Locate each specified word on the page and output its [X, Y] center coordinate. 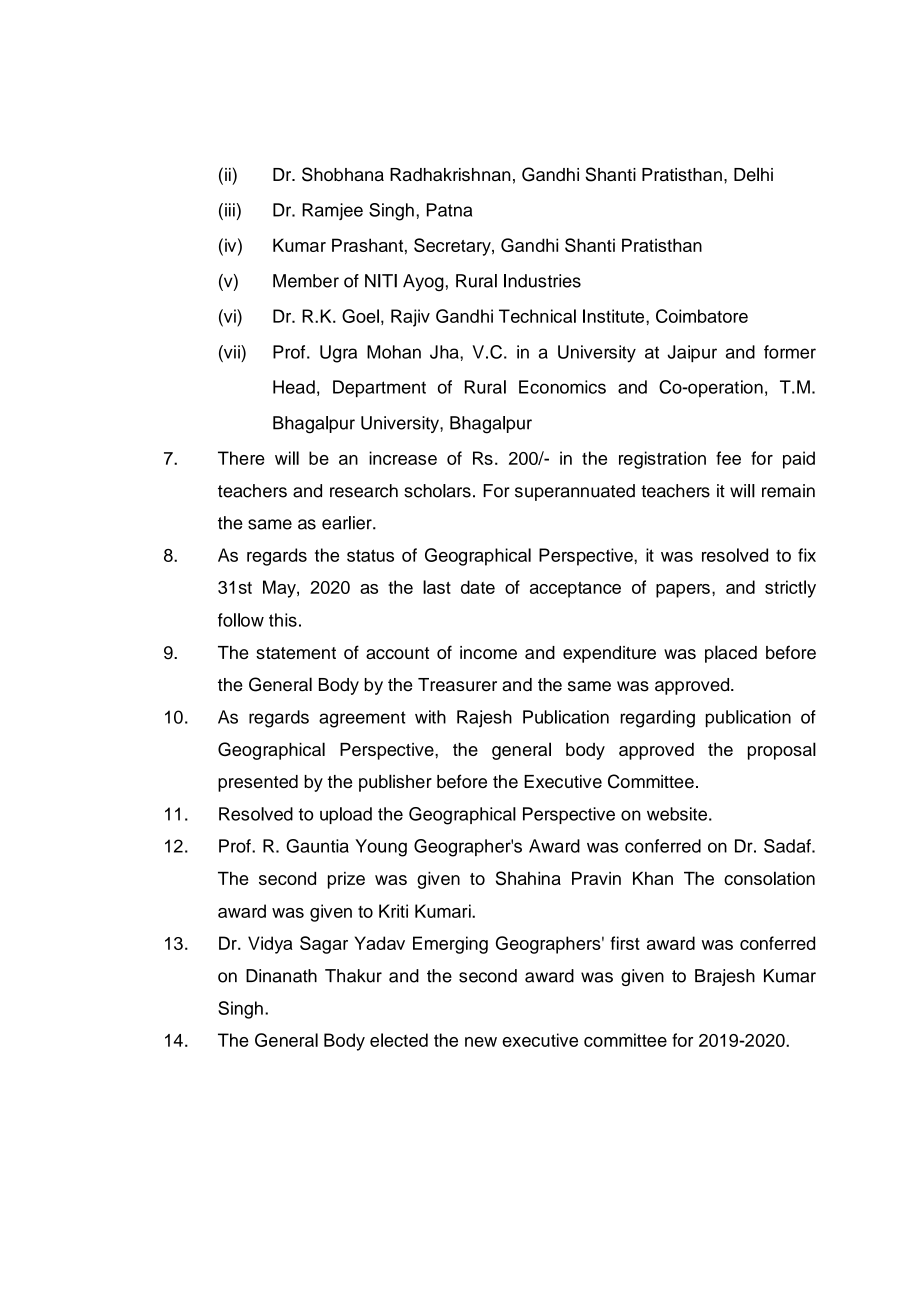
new [481, 1042]
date [478, 587]
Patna [449, 210]
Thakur [353, 976]
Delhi [753, 174]
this [283, 620]
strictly [790, 589]
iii [230, 210]
